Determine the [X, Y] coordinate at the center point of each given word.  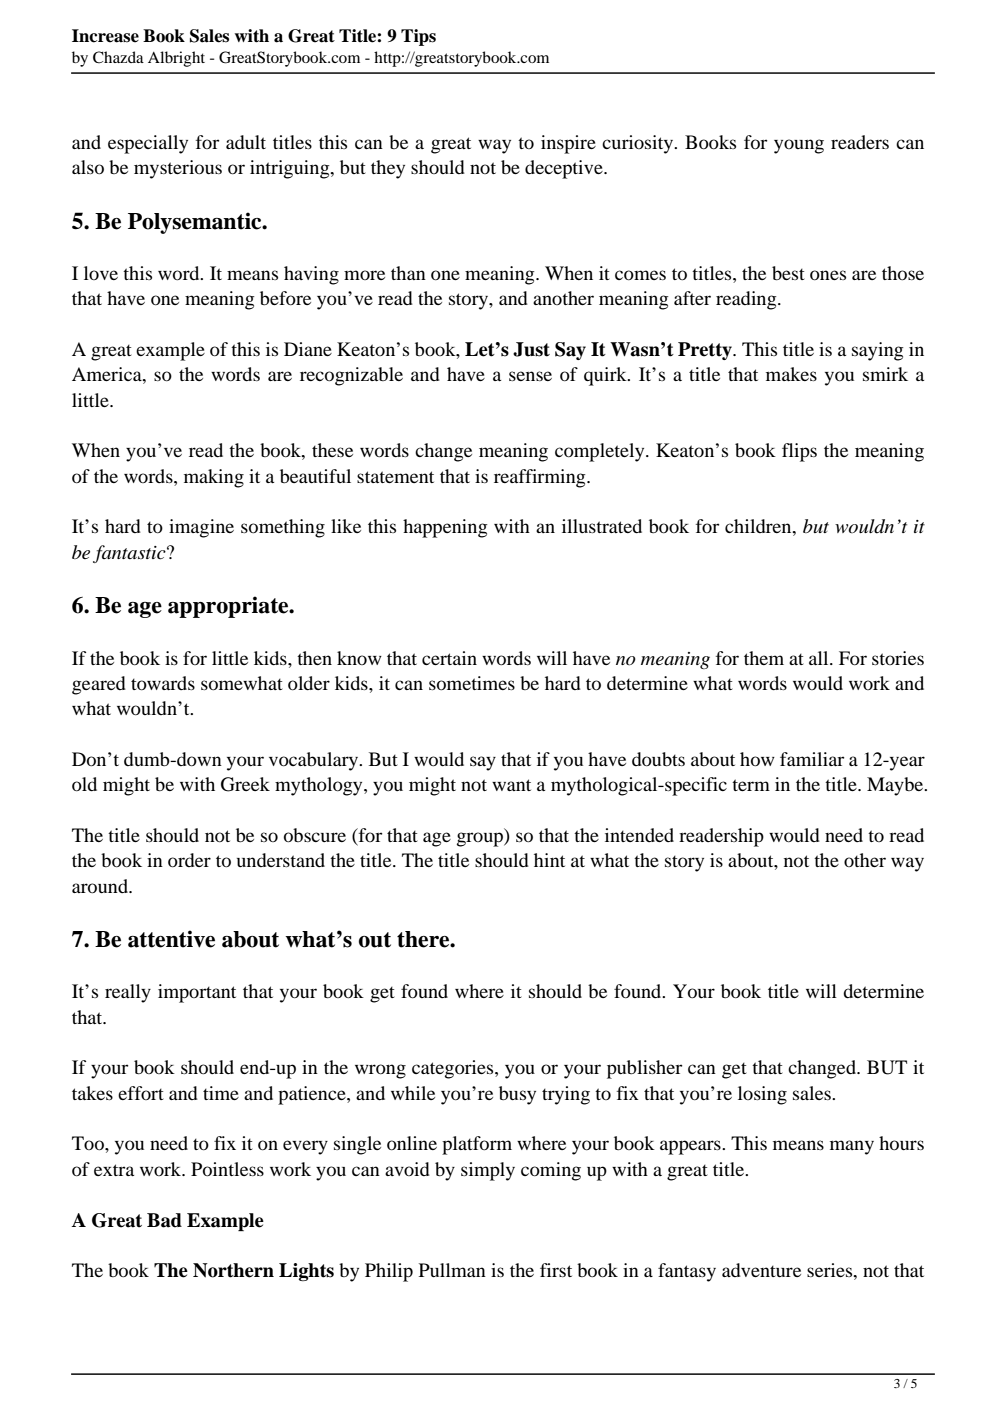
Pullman [452, 1270]
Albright [176, 59]
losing [762, 1095]
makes [791, 374]
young [799, 146]
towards [163, 683]
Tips [418, 37]
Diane [308, 349]
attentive [171, 939]
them [764, 658]
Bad [164, 1220]
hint [549, 860]
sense [530, 376]
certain [449, 658]
